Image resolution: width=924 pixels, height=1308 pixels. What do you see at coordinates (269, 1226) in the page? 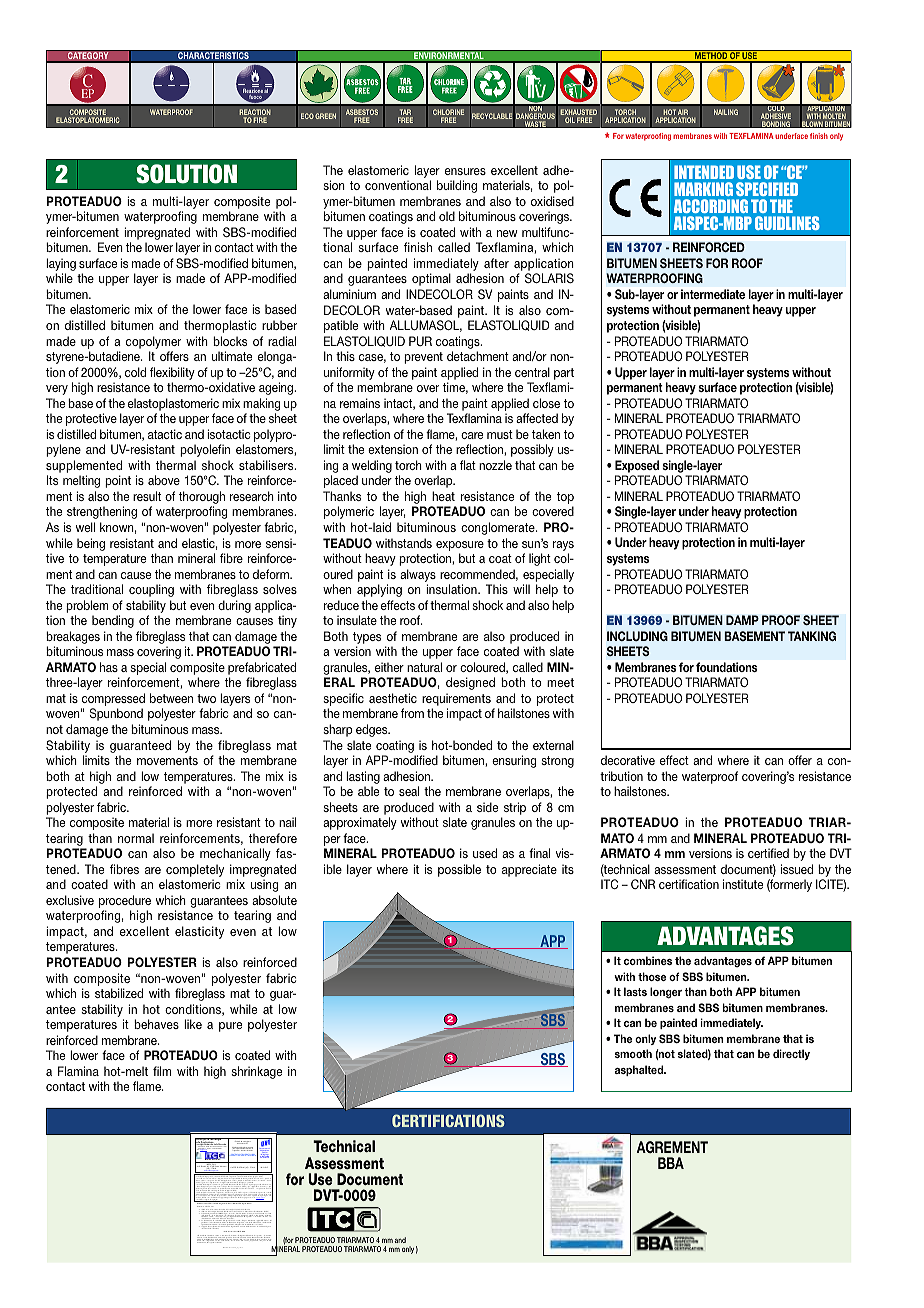
I see `prove` at bounding box center [269, 1226].
